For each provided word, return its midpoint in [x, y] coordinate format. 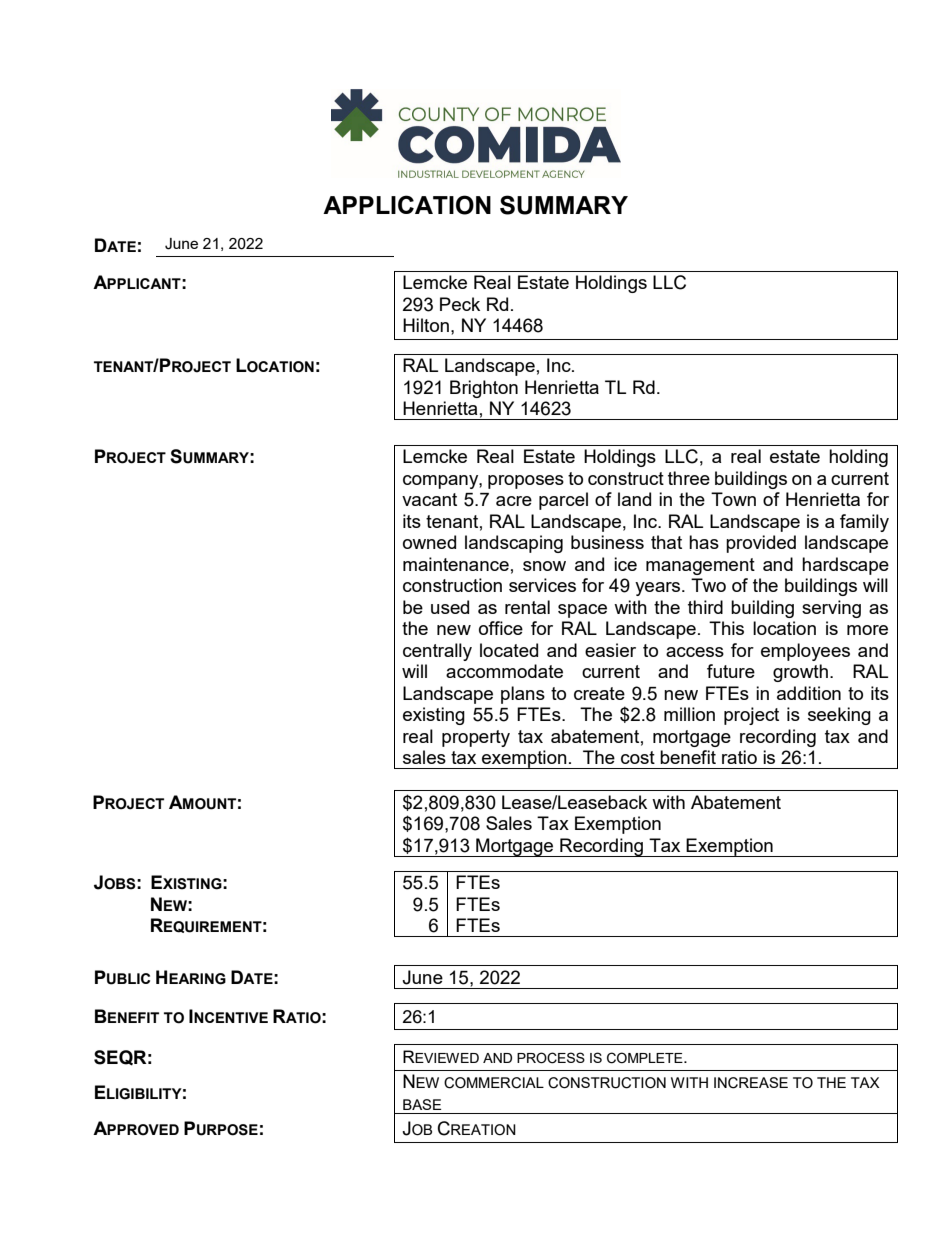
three [689, 478]
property [476, 738]
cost [638, 757]
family [864, 523]
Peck [460, 304]
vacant [429, 499]
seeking [839, 716]
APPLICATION [407, 205]
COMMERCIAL [494, 1083]
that [666, 542]
